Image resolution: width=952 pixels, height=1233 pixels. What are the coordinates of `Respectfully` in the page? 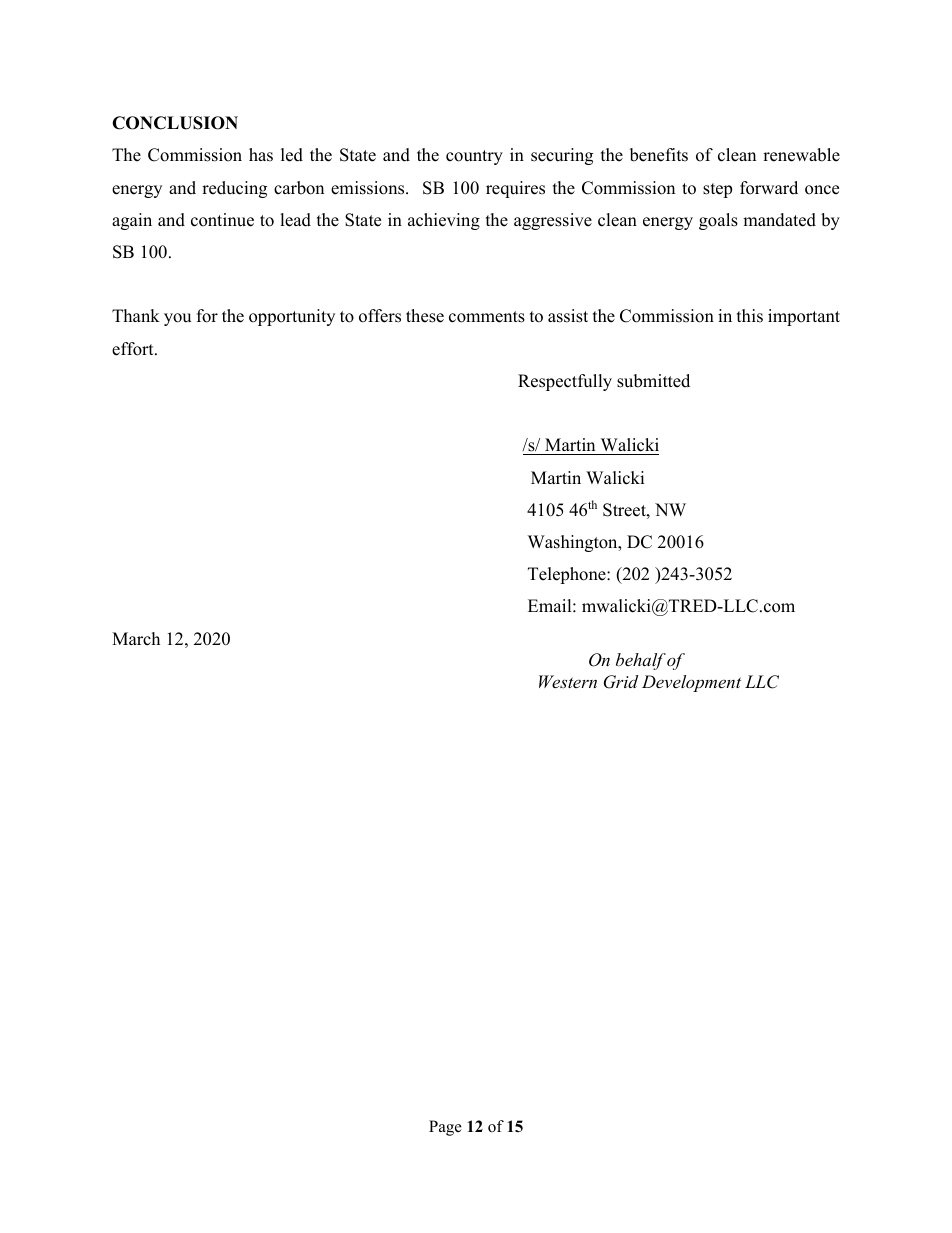 It's located at (565, 382).
